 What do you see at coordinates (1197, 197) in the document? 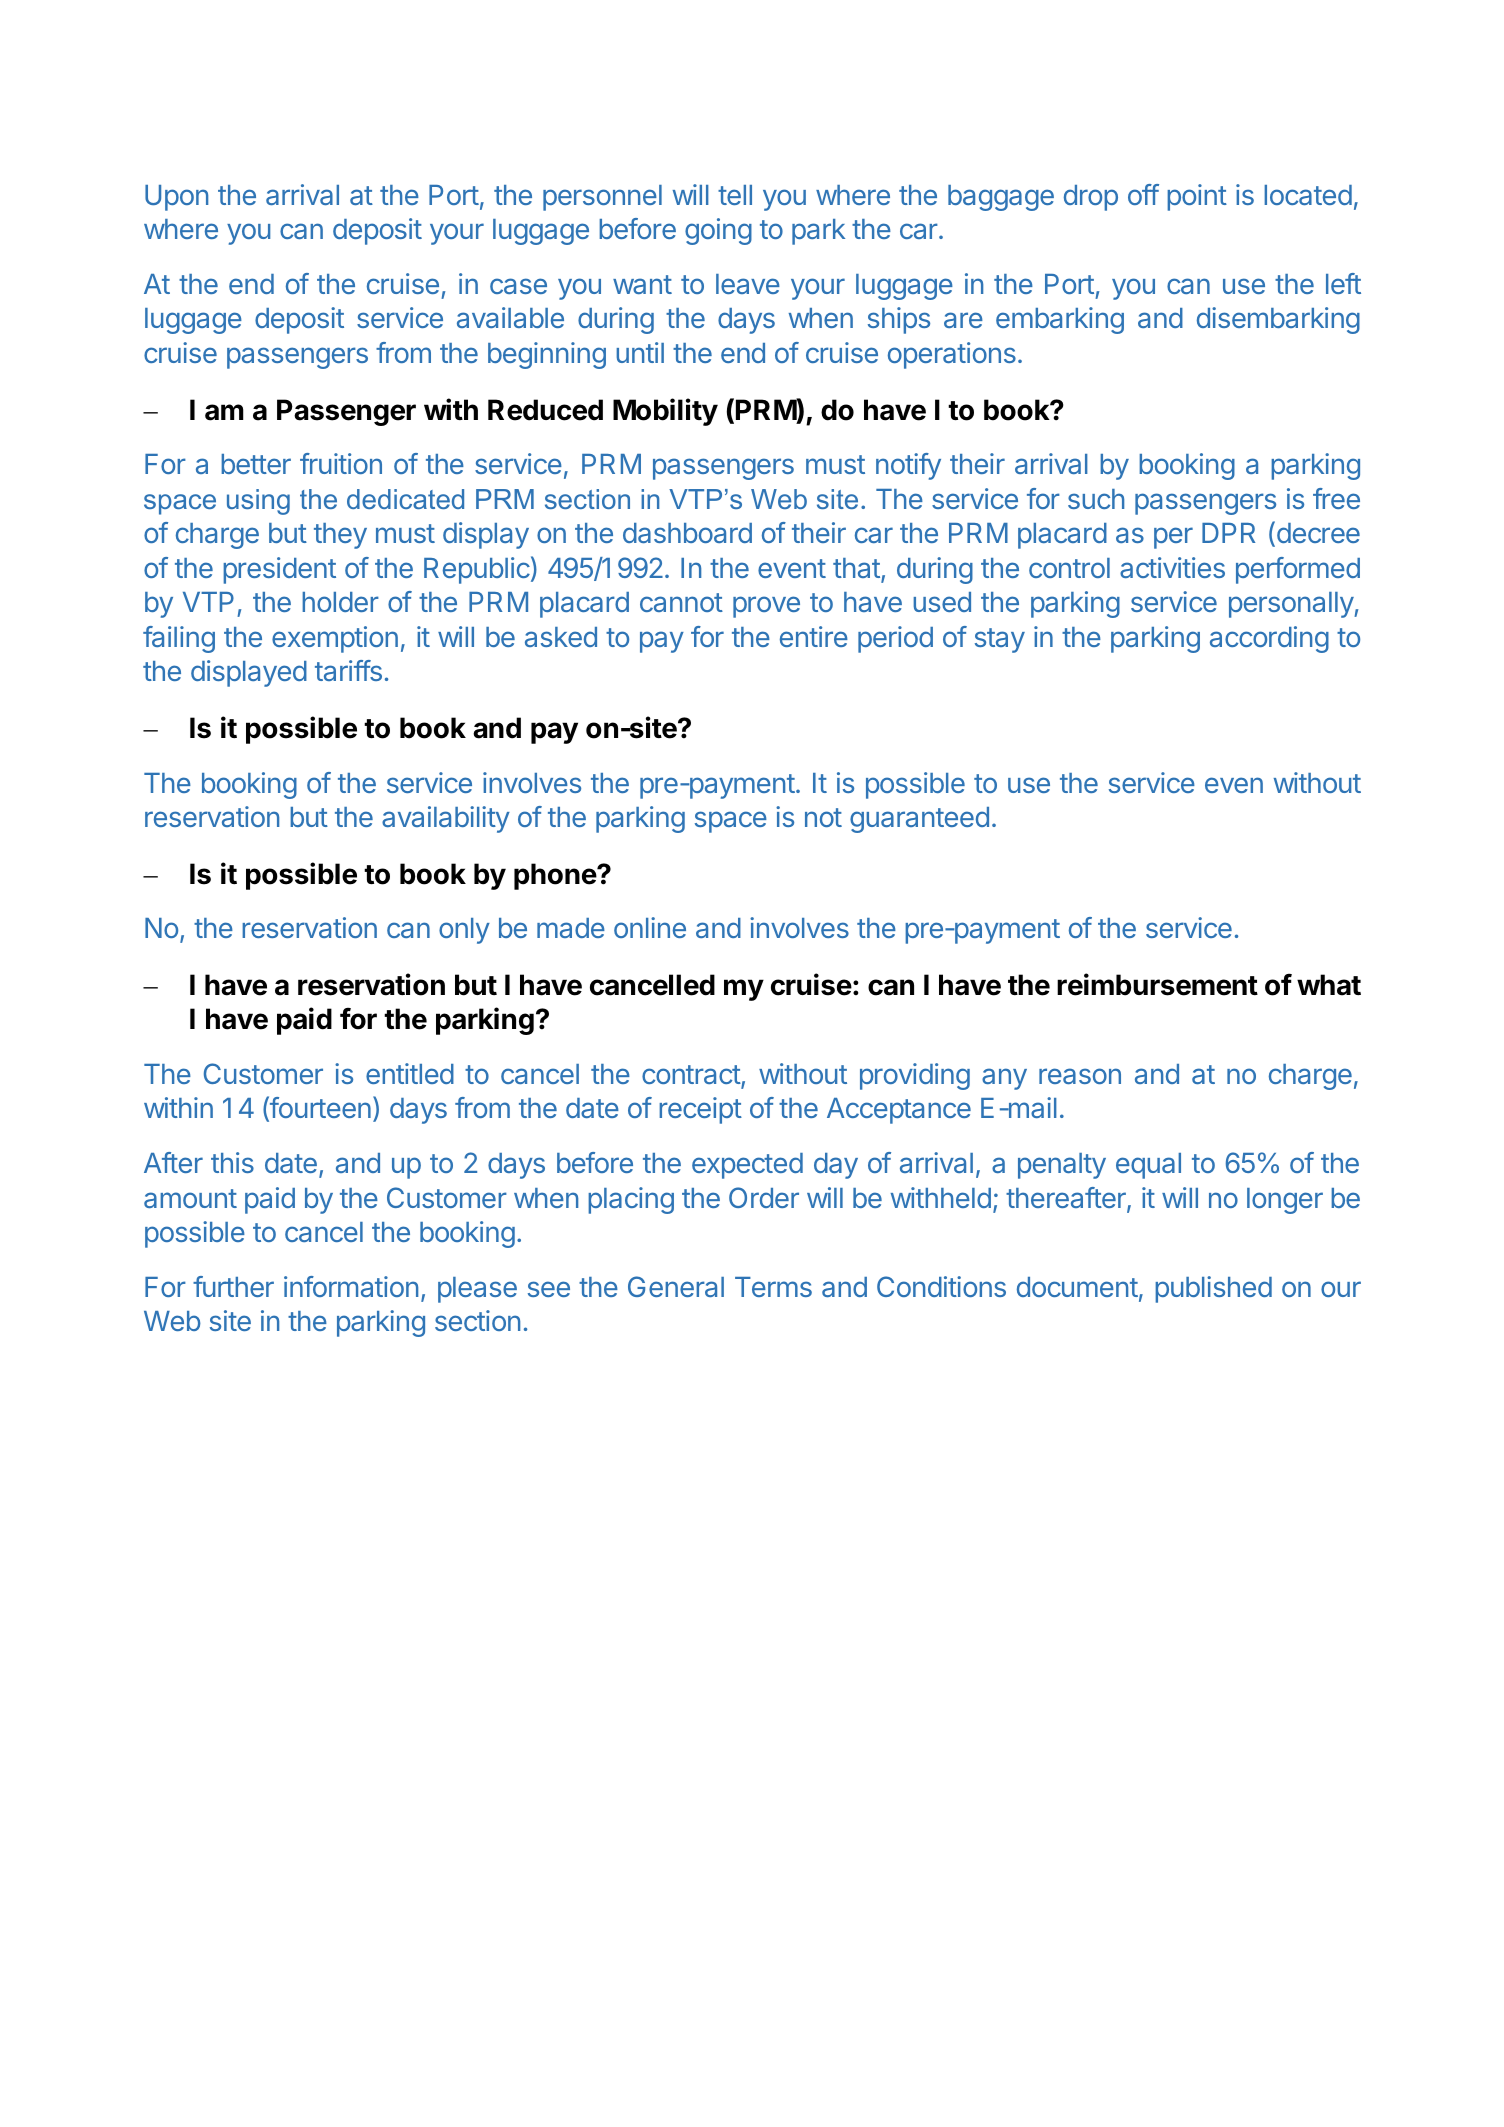
I see `point` at bounding box center [1197, 197].
